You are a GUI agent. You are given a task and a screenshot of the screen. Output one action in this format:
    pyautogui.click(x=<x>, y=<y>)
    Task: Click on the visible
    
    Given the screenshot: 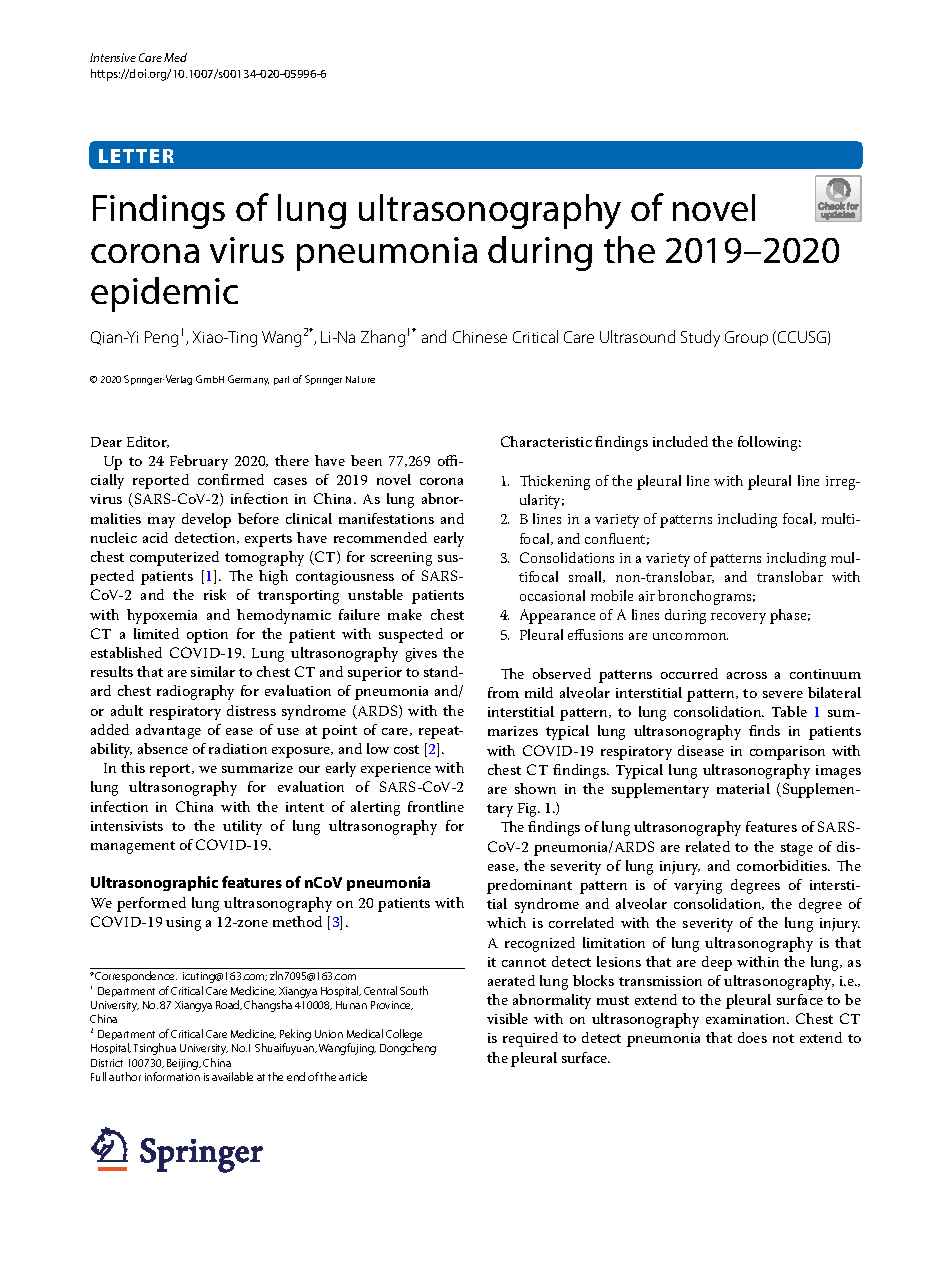 What is the action you would take?
    pyautogui.click(x=507, y=1018)
